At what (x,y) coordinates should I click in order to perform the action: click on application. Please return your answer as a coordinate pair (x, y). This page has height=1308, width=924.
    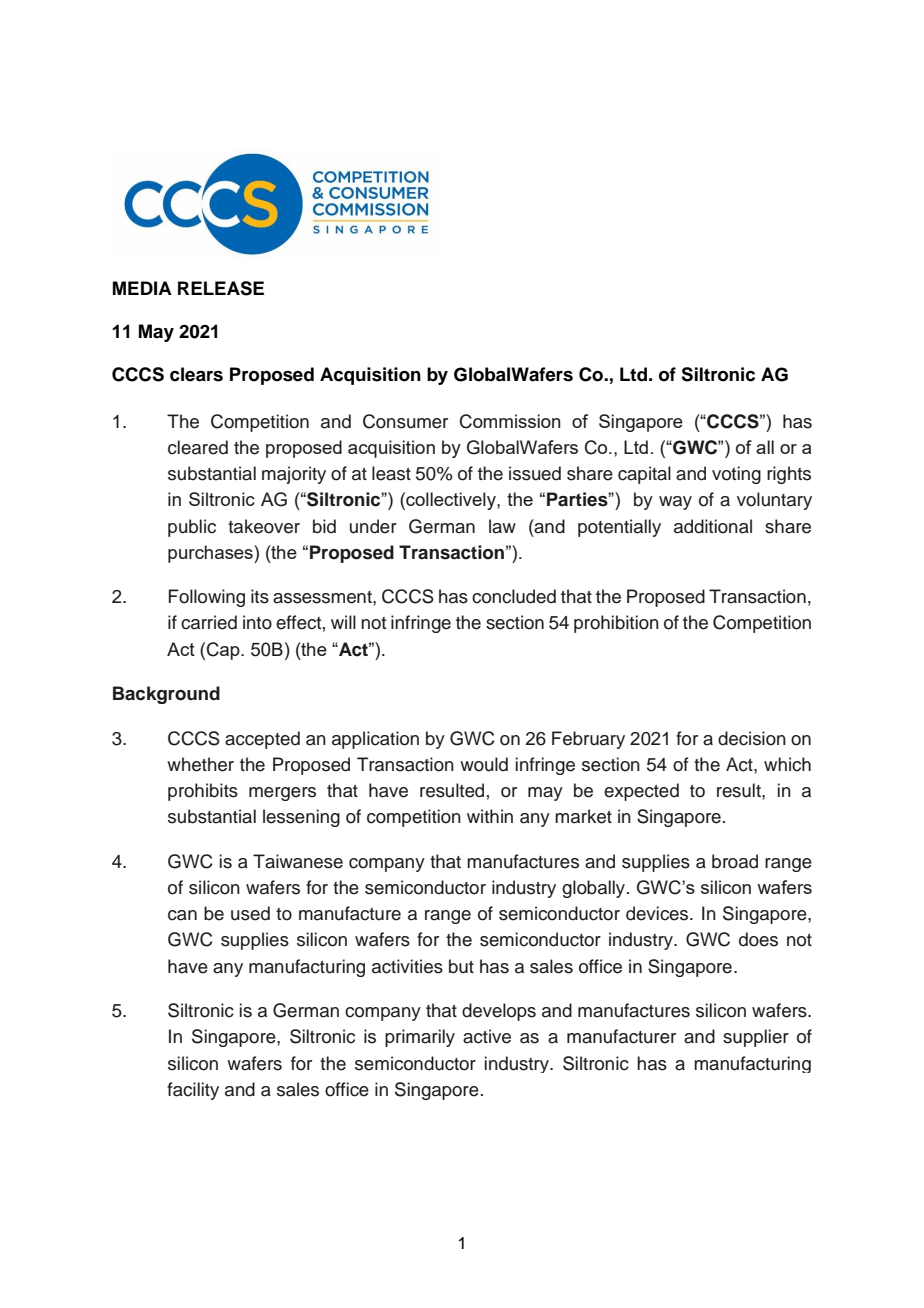
    Looking at the image, I should click on (375, 740).
